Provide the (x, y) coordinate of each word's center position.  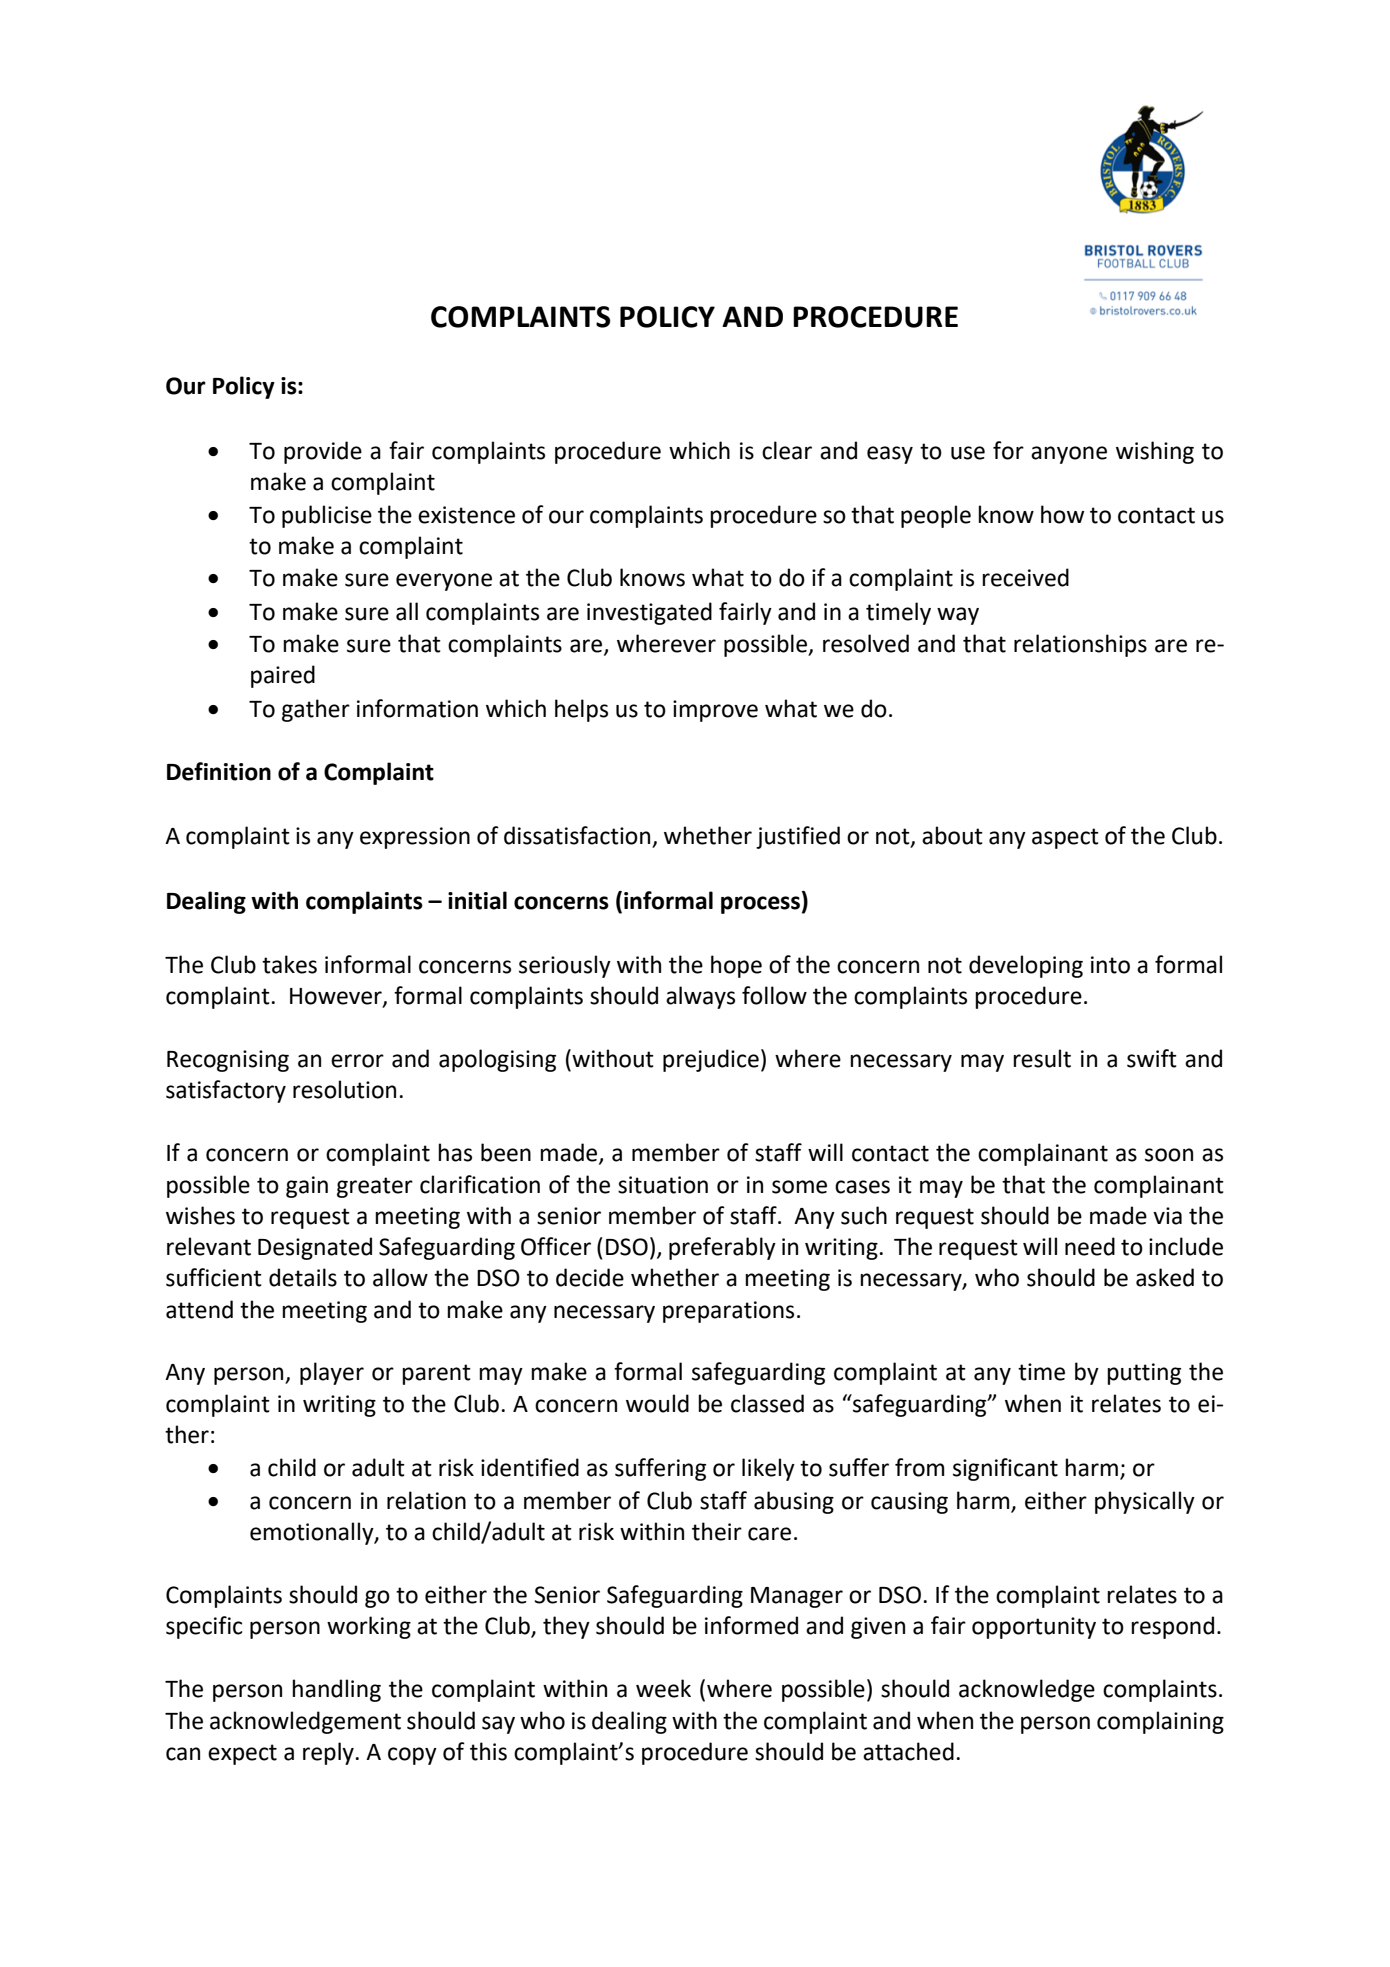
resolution (344, 1089)
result (1042, 1058)
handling (336, 1690)
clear (787, 450)
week (663, 1688)
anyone (1069, 455)
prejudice (711, 1060)
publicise (327, 516)
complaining (1160, 1722)
